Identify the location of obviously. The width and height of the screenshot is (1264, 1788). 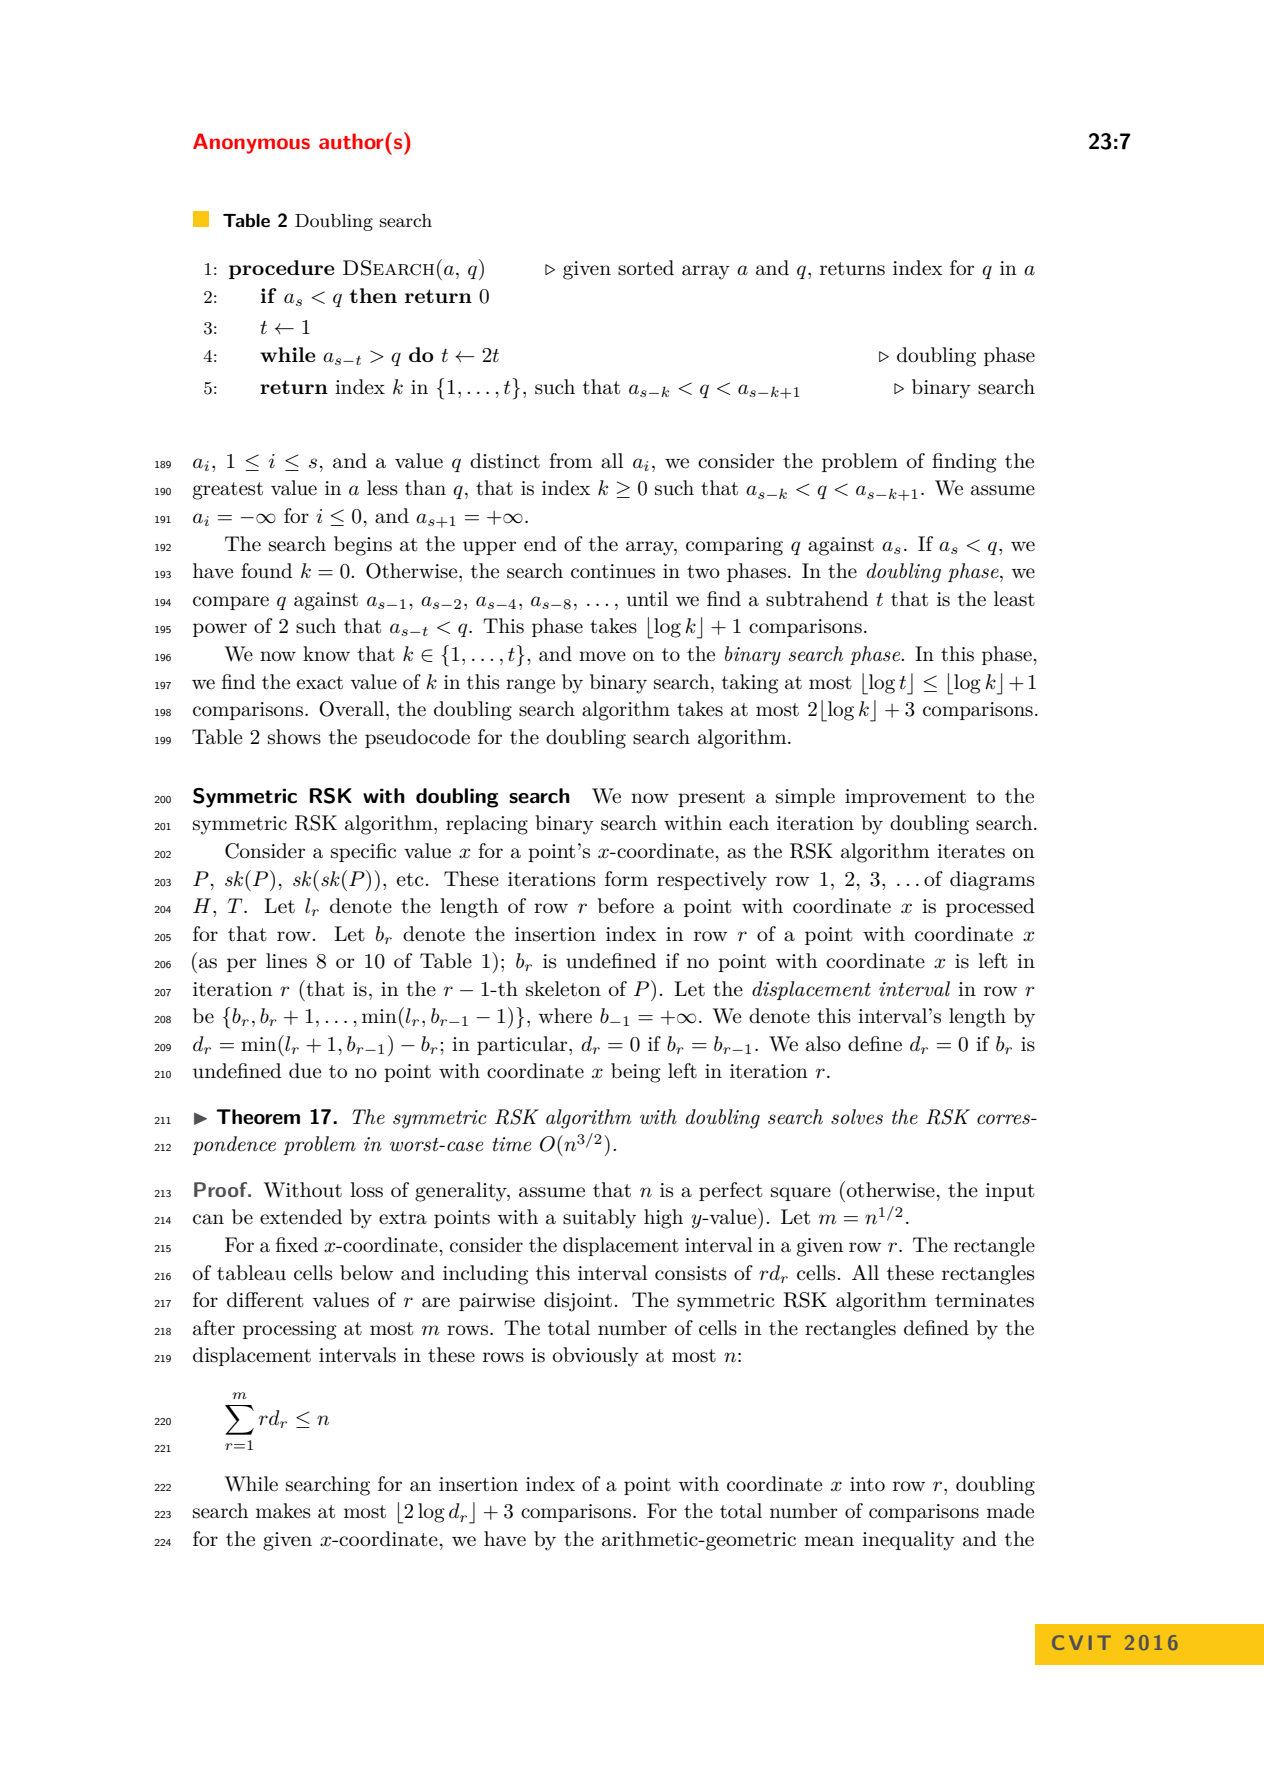
(596, 1357).
